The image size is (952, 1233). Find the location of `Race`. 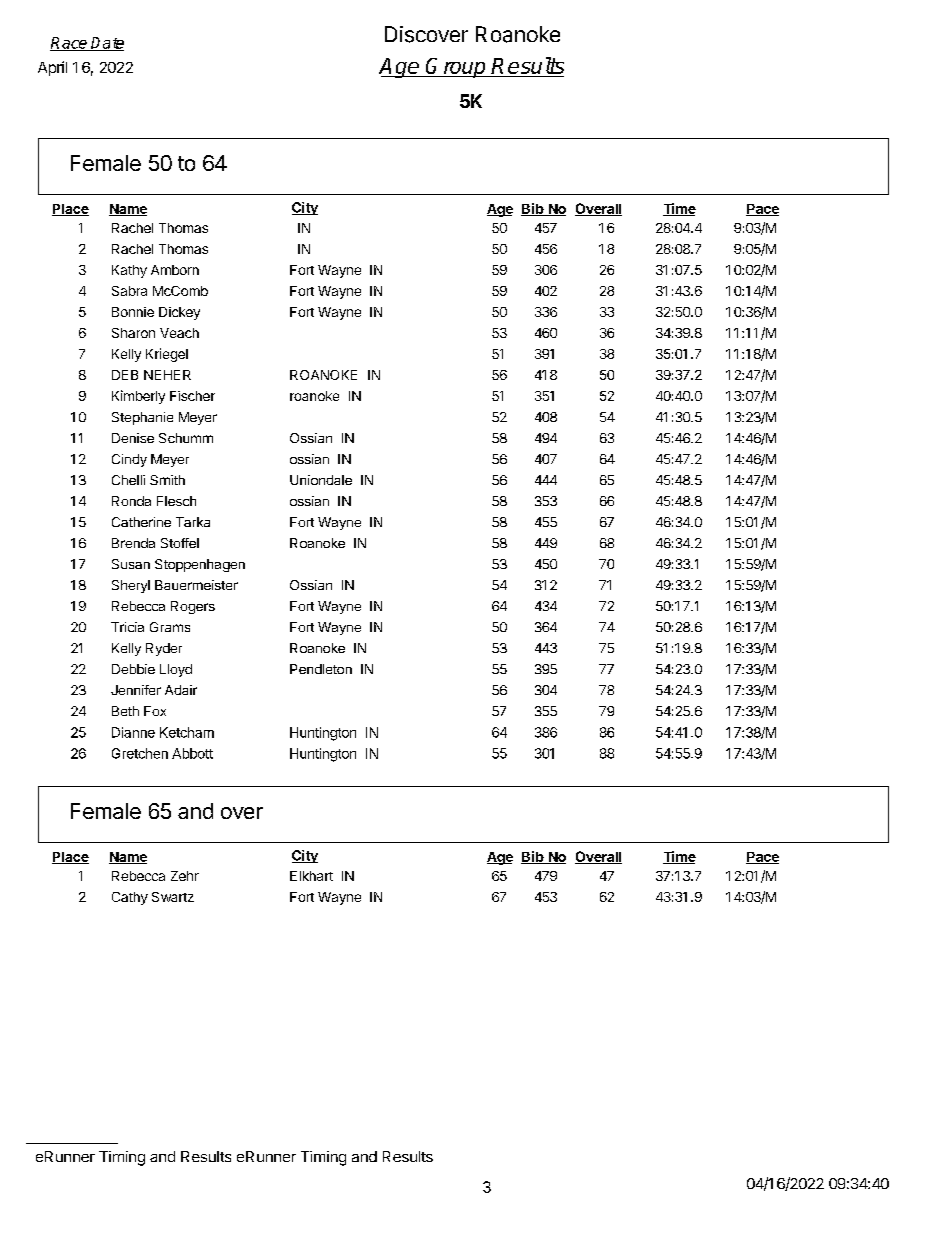

Race is located at coordinates (70, 44).
